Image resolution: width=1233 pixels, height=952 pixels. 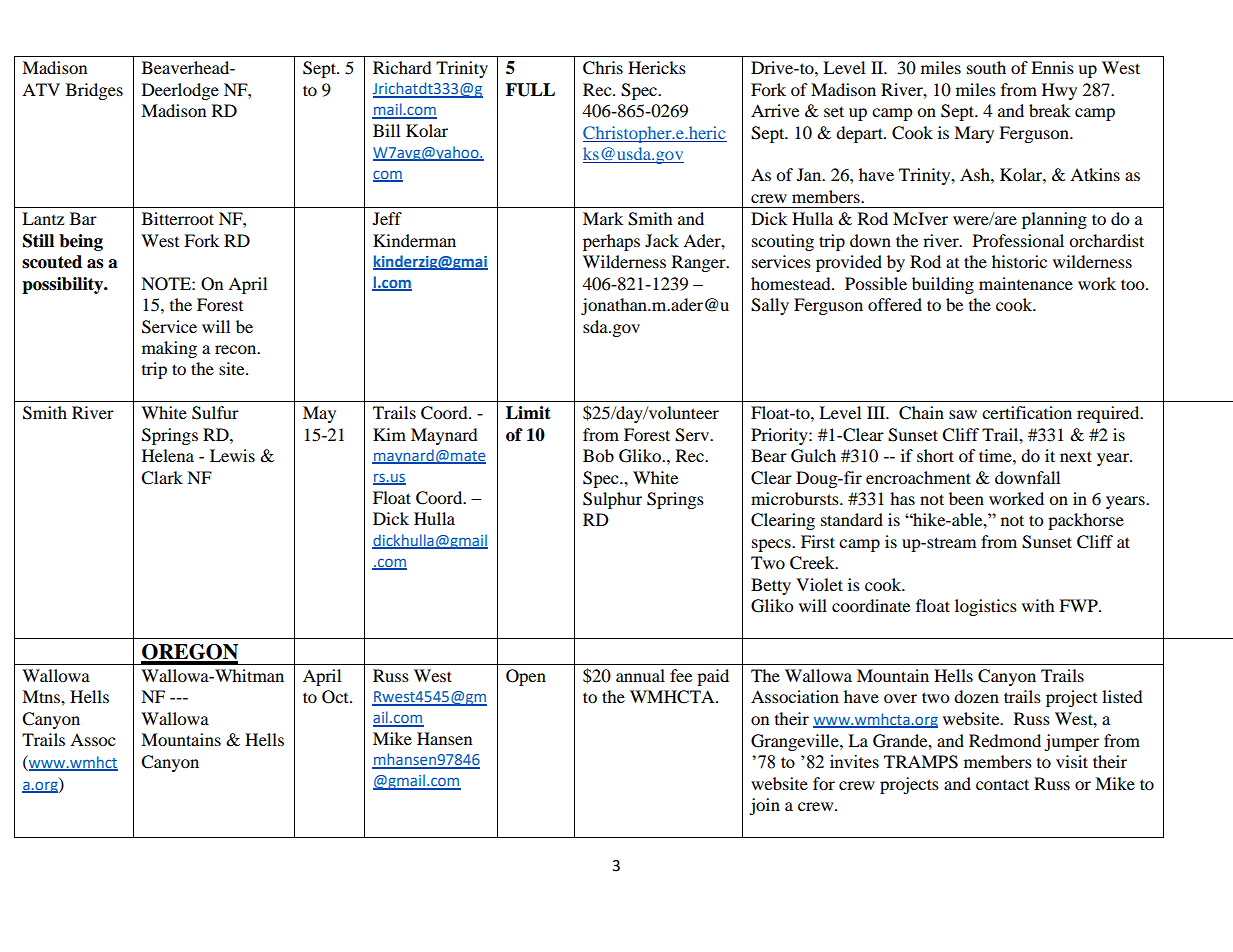 I want to click on certification, so click(x=1027, y=412).
